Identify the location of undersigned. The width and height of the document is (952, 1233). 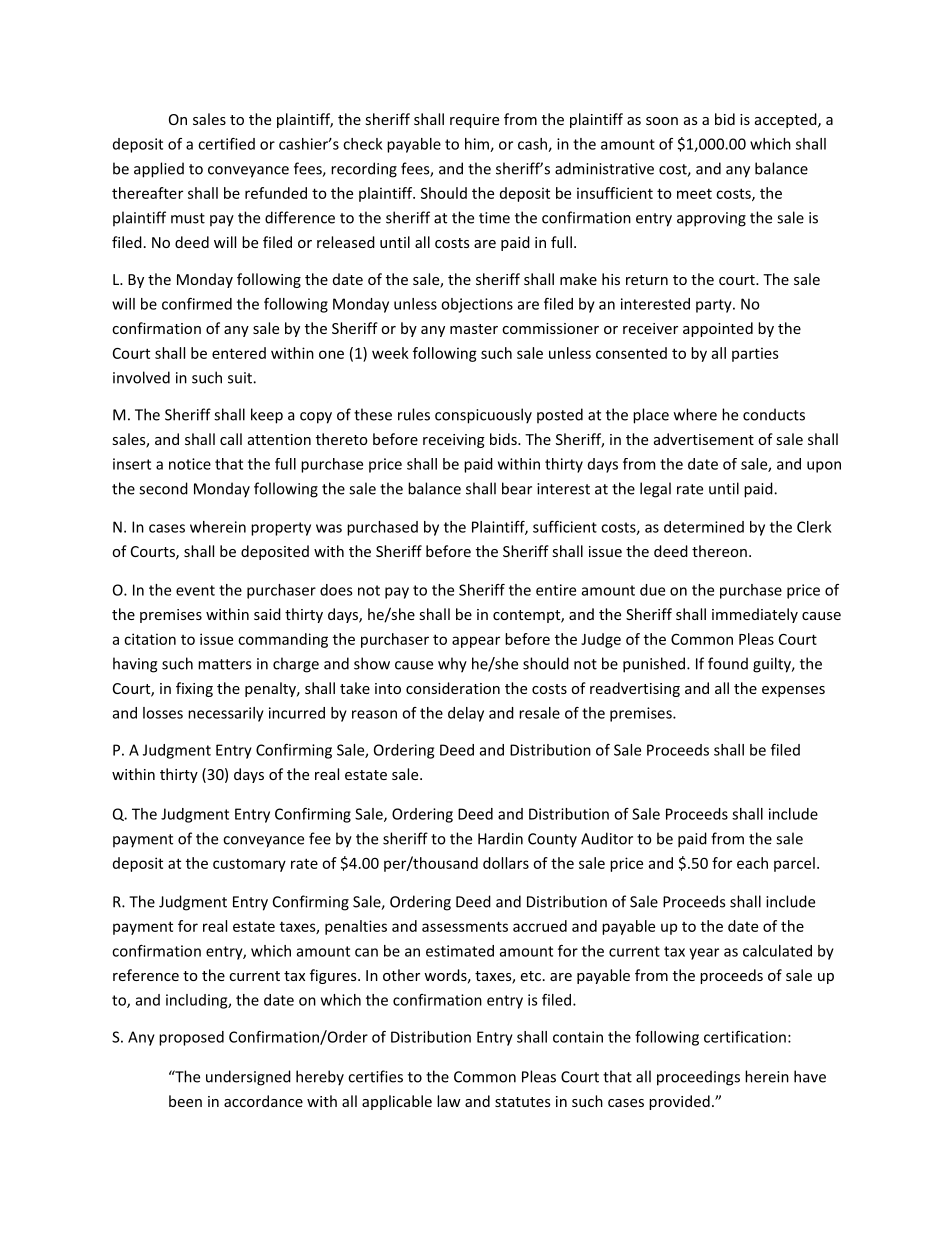
(248, 1078).
